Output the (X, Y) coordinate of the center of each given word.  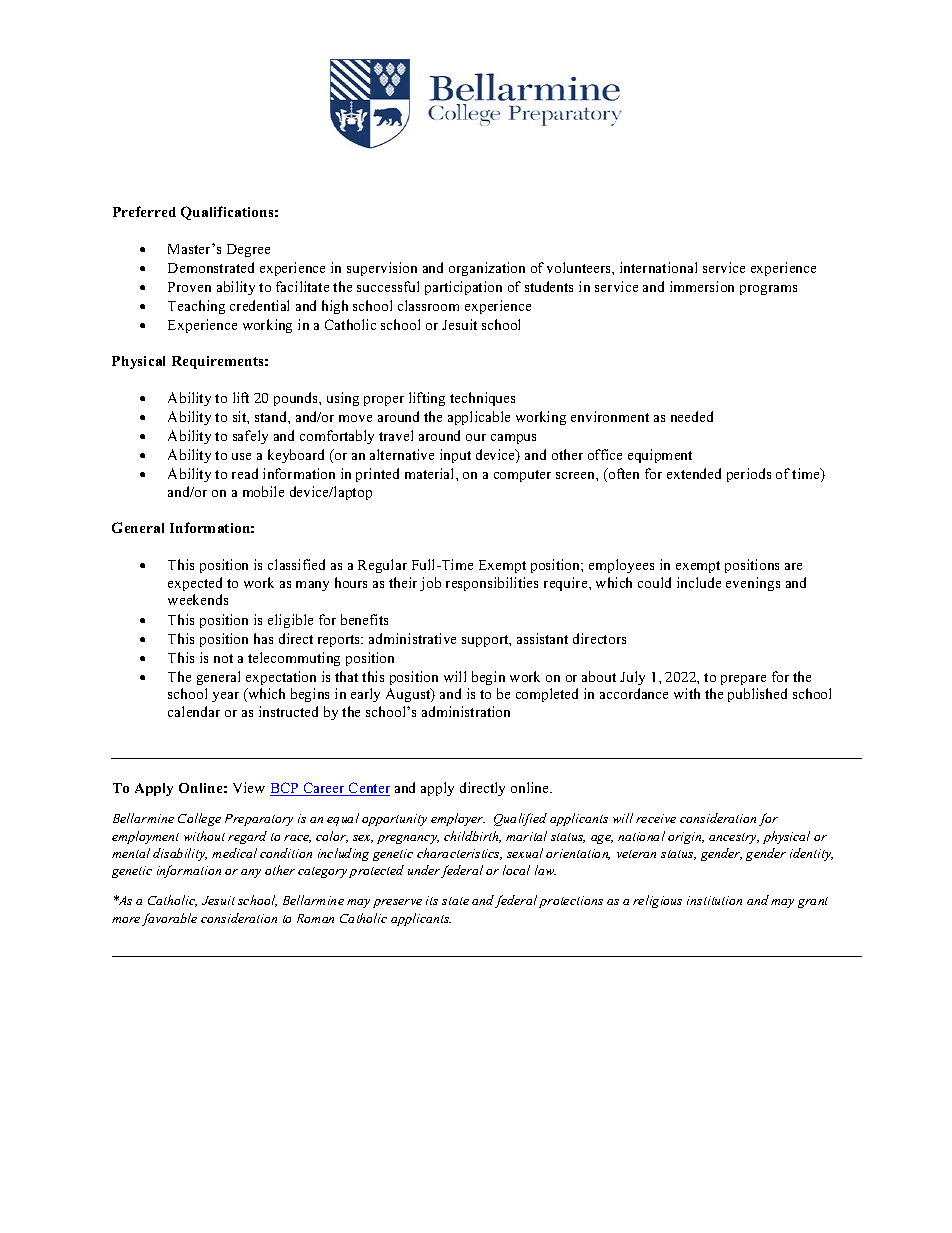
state (455, 901)
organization (487, 269)
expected (195, 584)
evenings (753, 584)
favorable (169, 919)
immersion (702, 286)
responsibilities (492, 584)
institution (714, 900)
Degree (248, 250)
